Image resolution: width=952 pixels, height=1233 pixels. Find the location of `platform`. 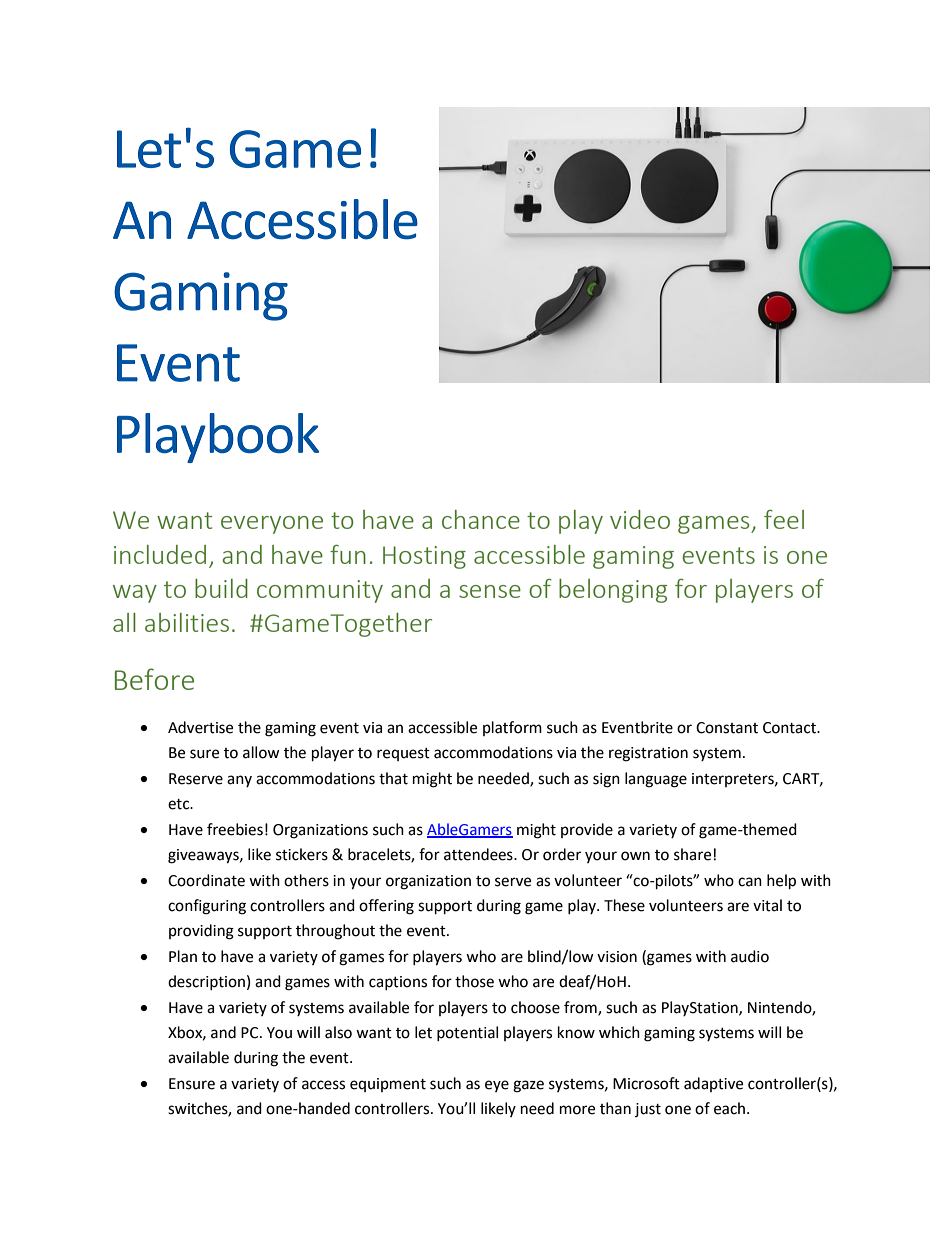

platform is located at coordinates (512, 728).
